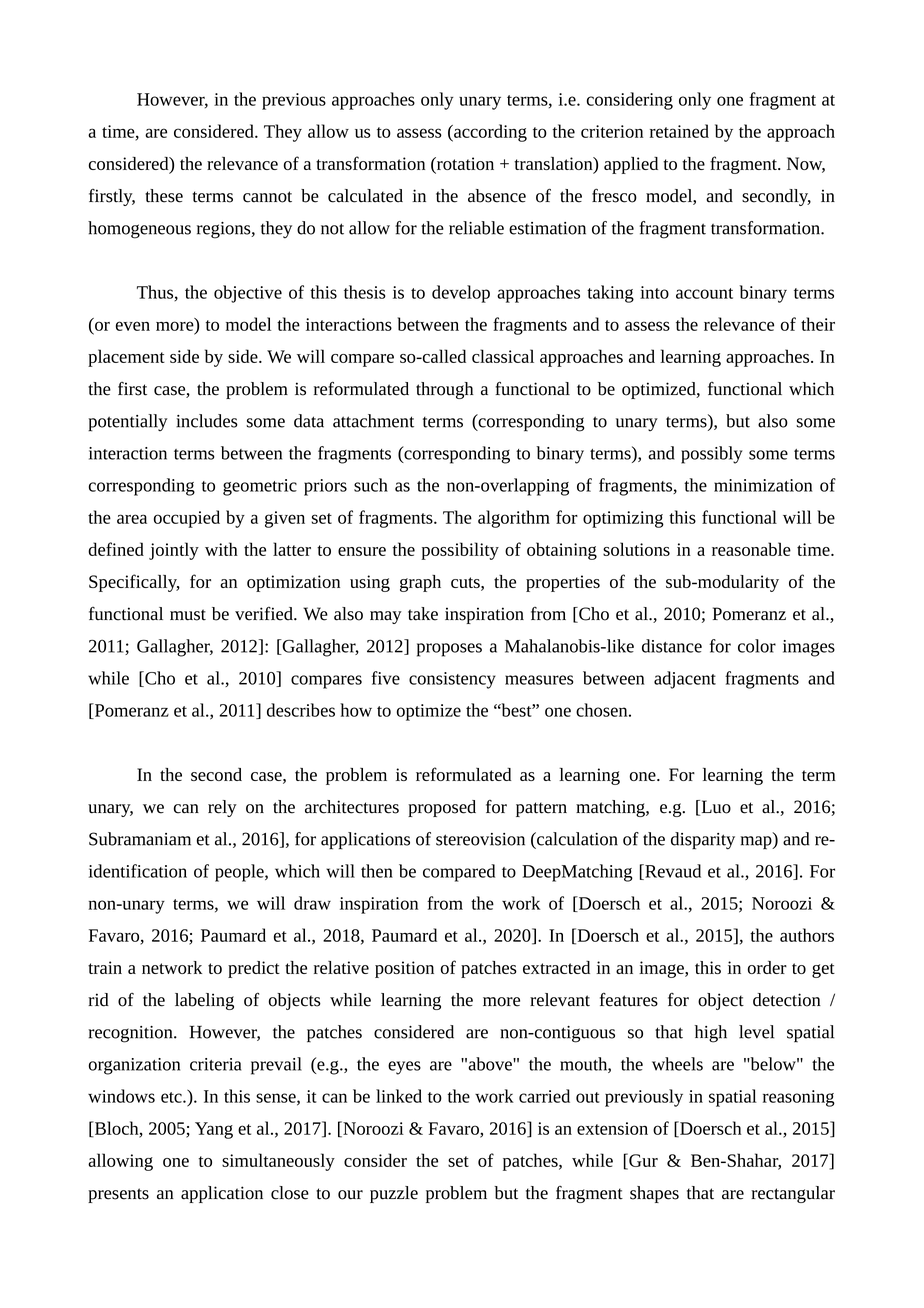  What do you see at coordinates (489, 133) in the image?
I see `according` at bounding box center [489, 133].
